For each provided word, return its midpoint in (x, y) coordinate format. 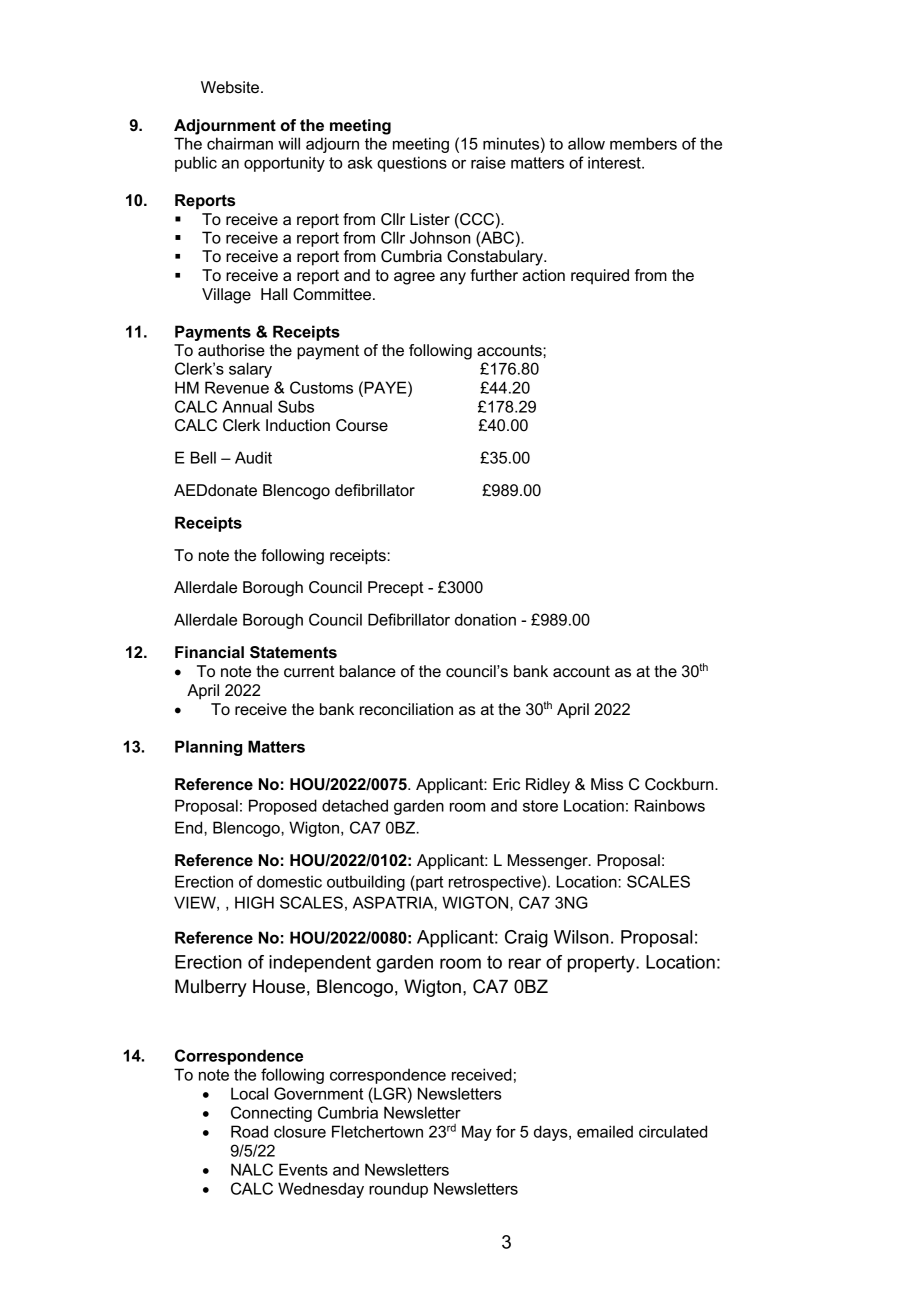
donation (485, 619)
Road (249, 1131)
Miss (607, 784)
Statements (293, 652)
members (643, 143)
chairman (240, 143)
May (477, 1133)
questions (412, 164)
